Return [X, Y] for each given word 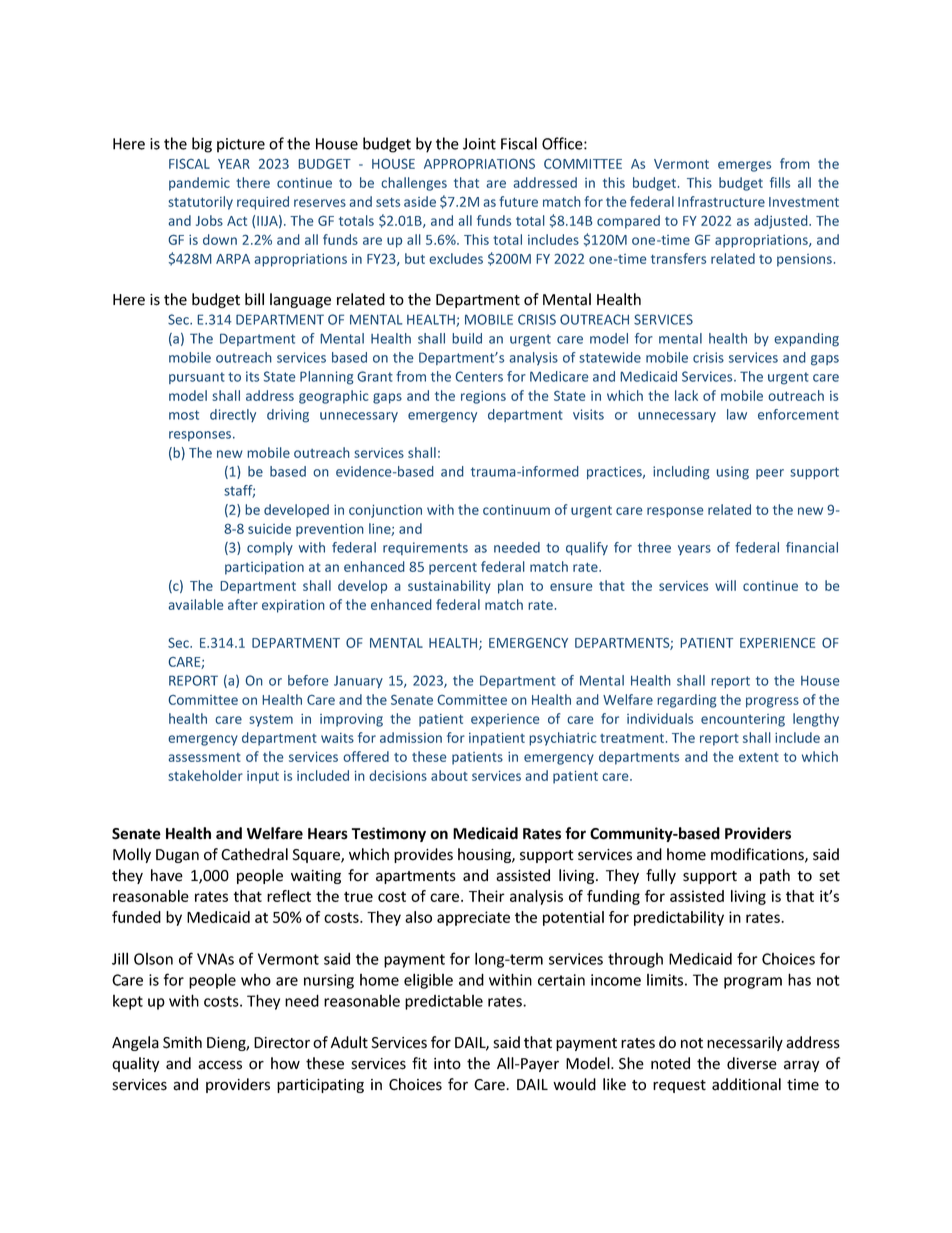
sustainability [449, 587]
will [725, 585]
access [220, 1065]
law [737, 414]
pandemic [199, 184]
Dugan [177, 856]
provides [423, 855]
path [775, 876]
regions [483, 397]
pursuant [197, 378]
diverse [752, 1063]
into [447, 1064]
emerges [744, 166]
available [196, 604]
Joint [479, 144]
